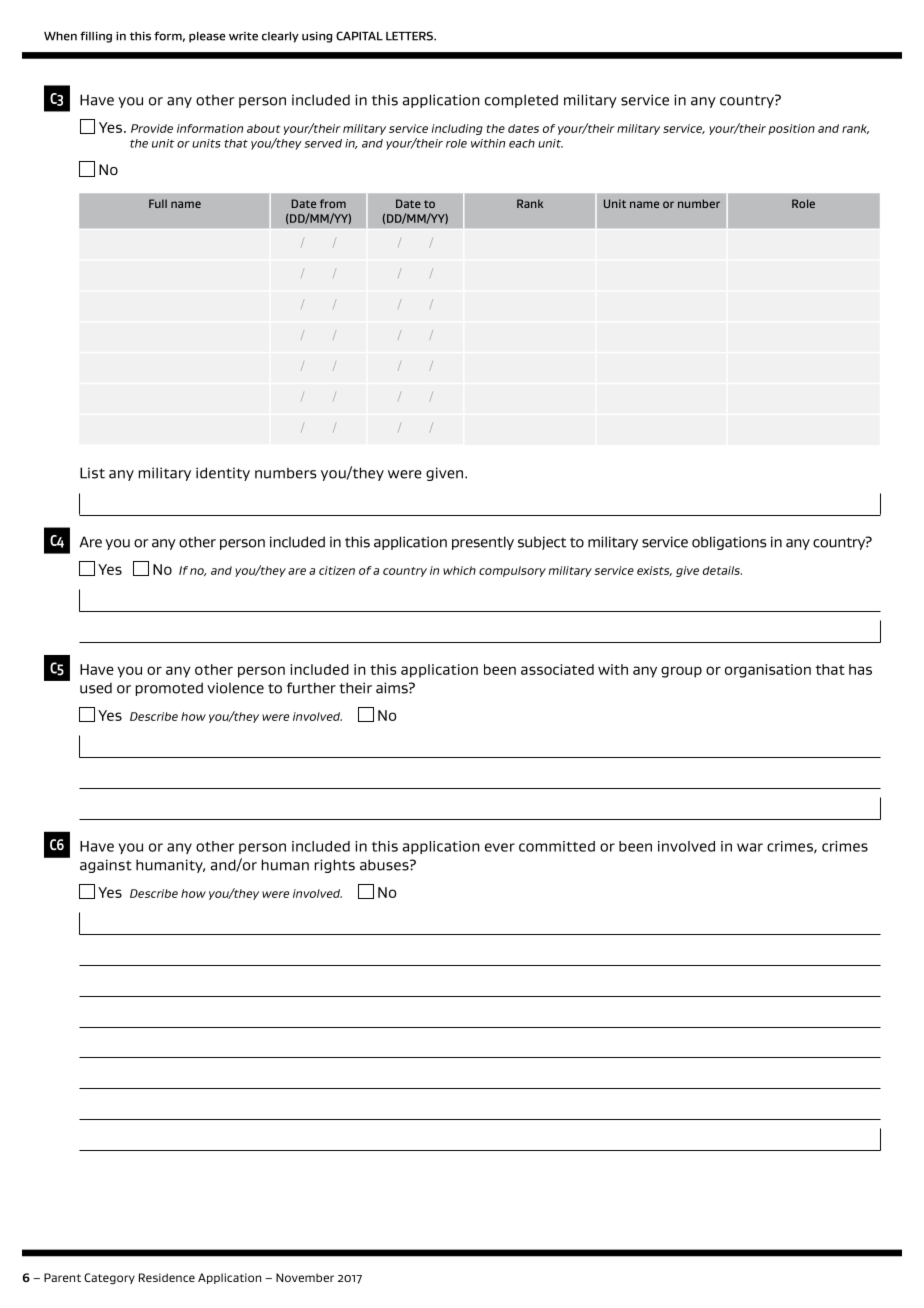 Image resolution: width=924 pixels, height=1308 pixels. Describe the element at coordinates (207, 37) in the image. I see `please` at that location.
